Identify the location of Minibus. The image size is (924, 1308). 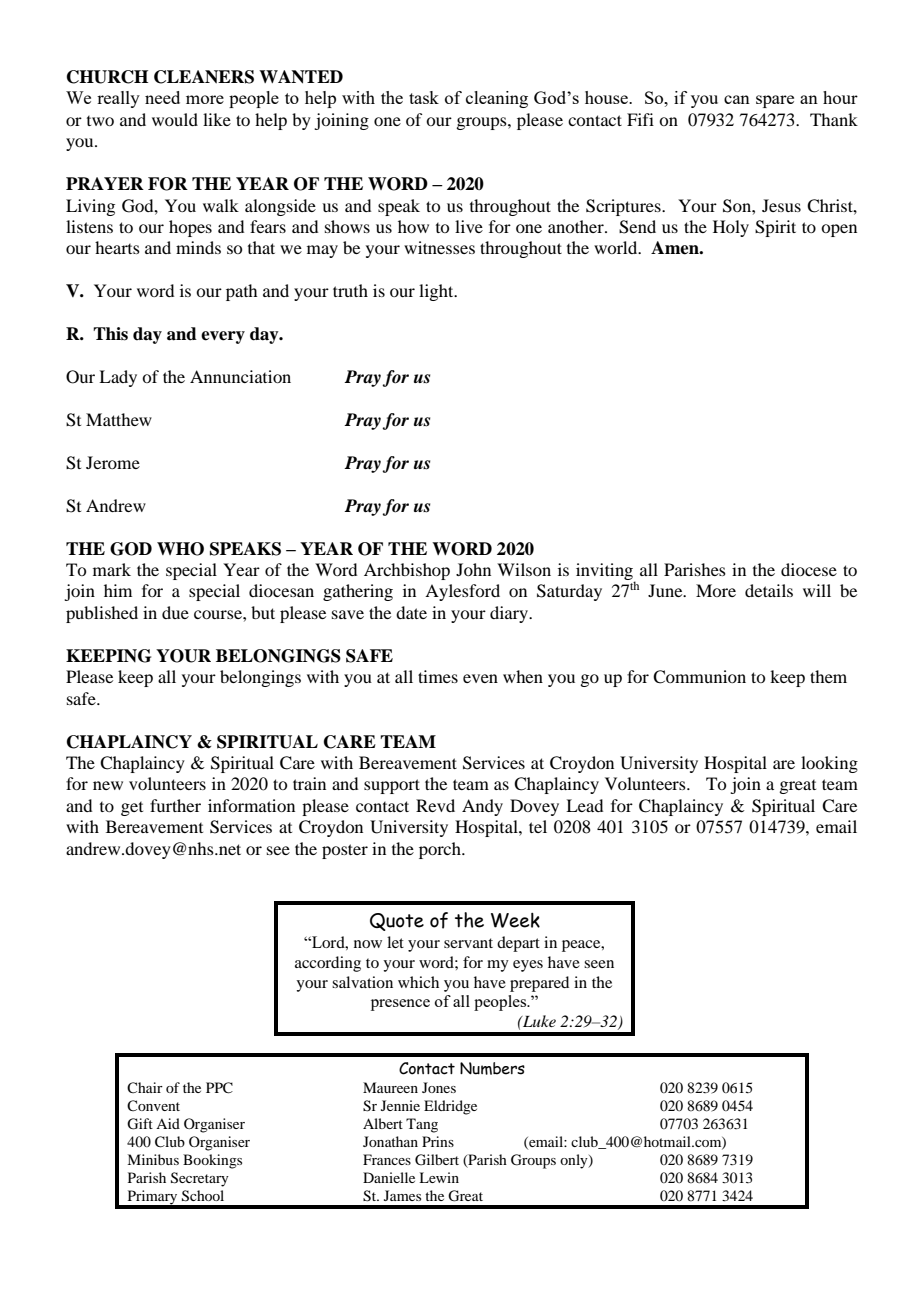
(153, 1159).
